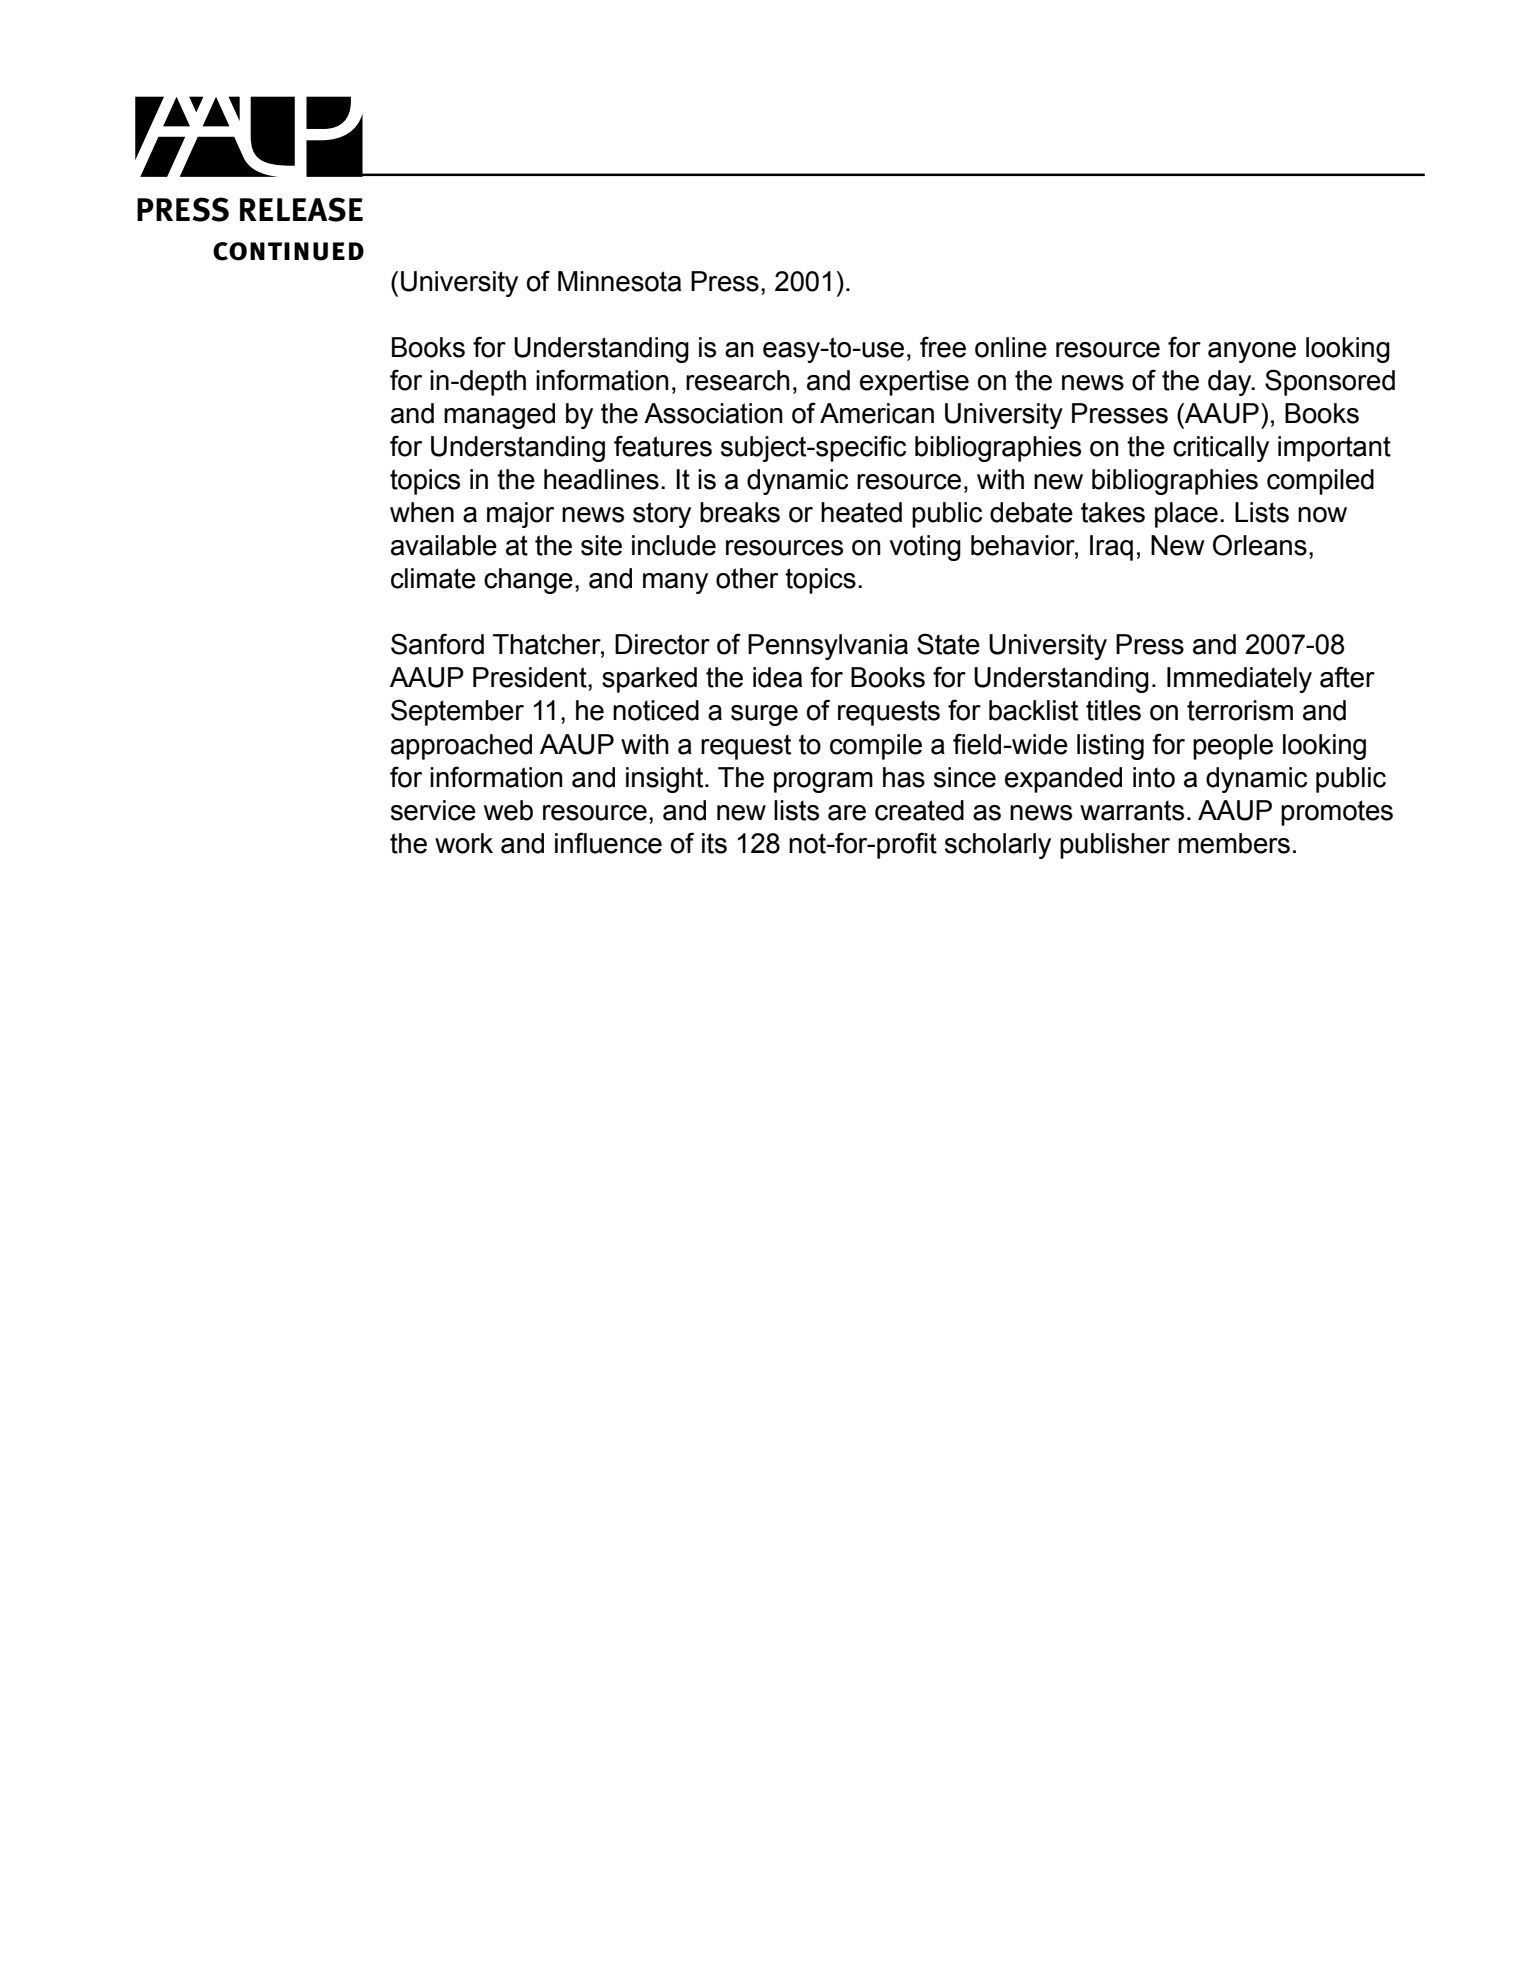 This image has width=1533, height=1984. What do you see at coordinates (777, 677) in the image?
I see `idea` at bounding box center [777, 677].
